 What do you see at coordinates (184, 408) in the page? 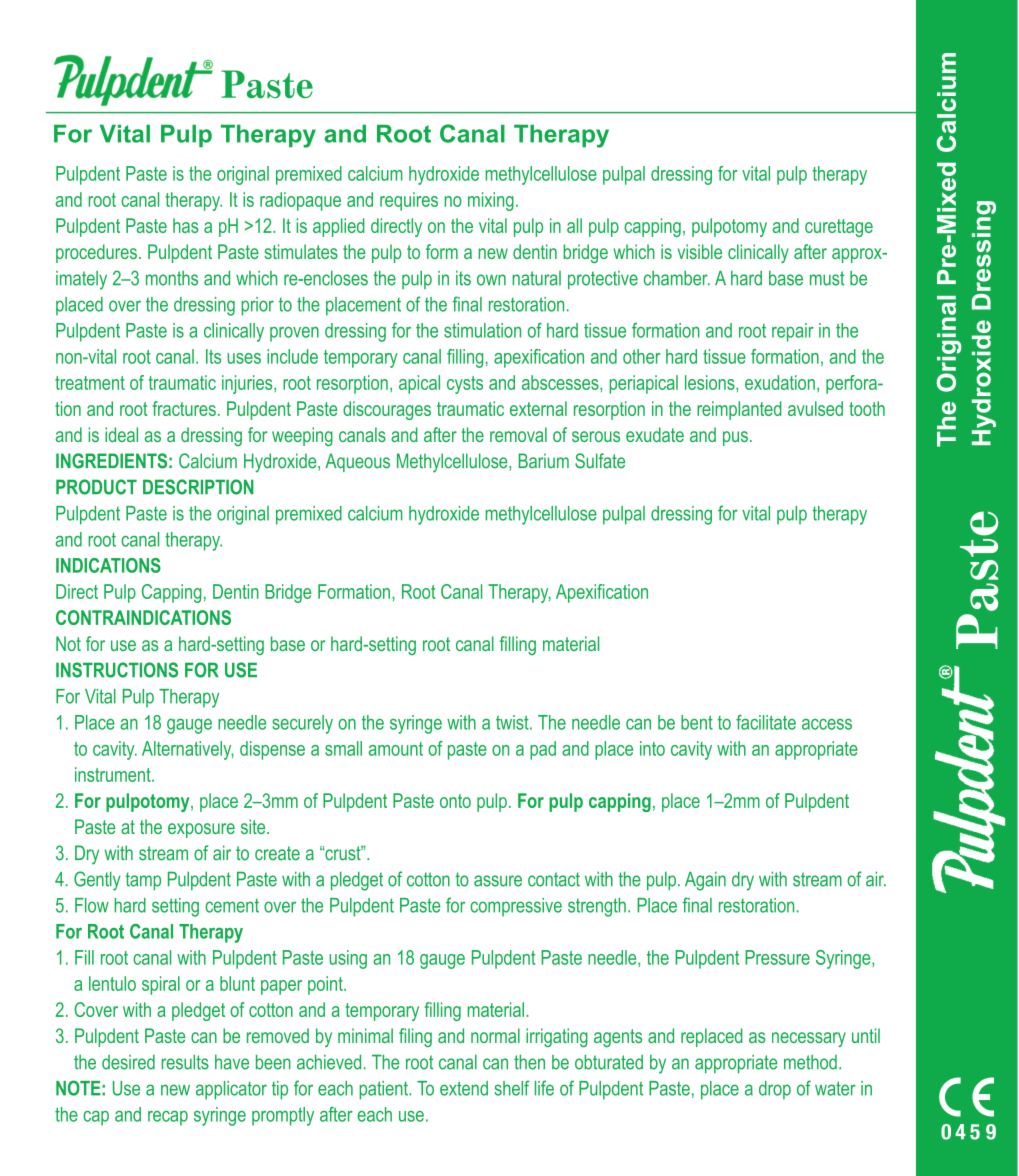
I see `fractures` at bounding box center [184, 408].
